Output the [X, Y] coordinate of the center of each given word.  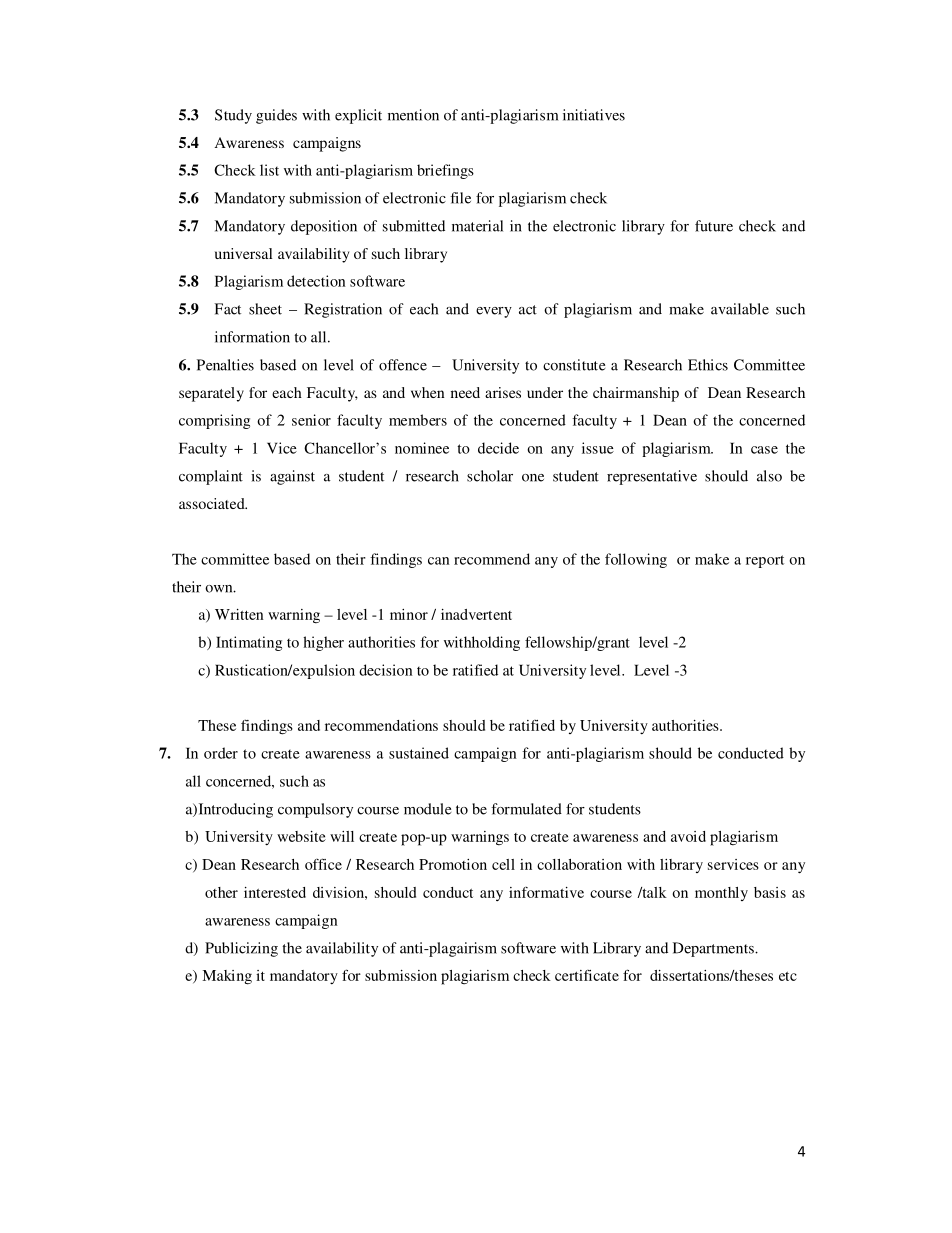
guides [276, 116]
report [765, 561]
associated [213, 503]
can [439, 561]
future [714, 226]
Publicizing [241, 949]
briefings [445, 171]
